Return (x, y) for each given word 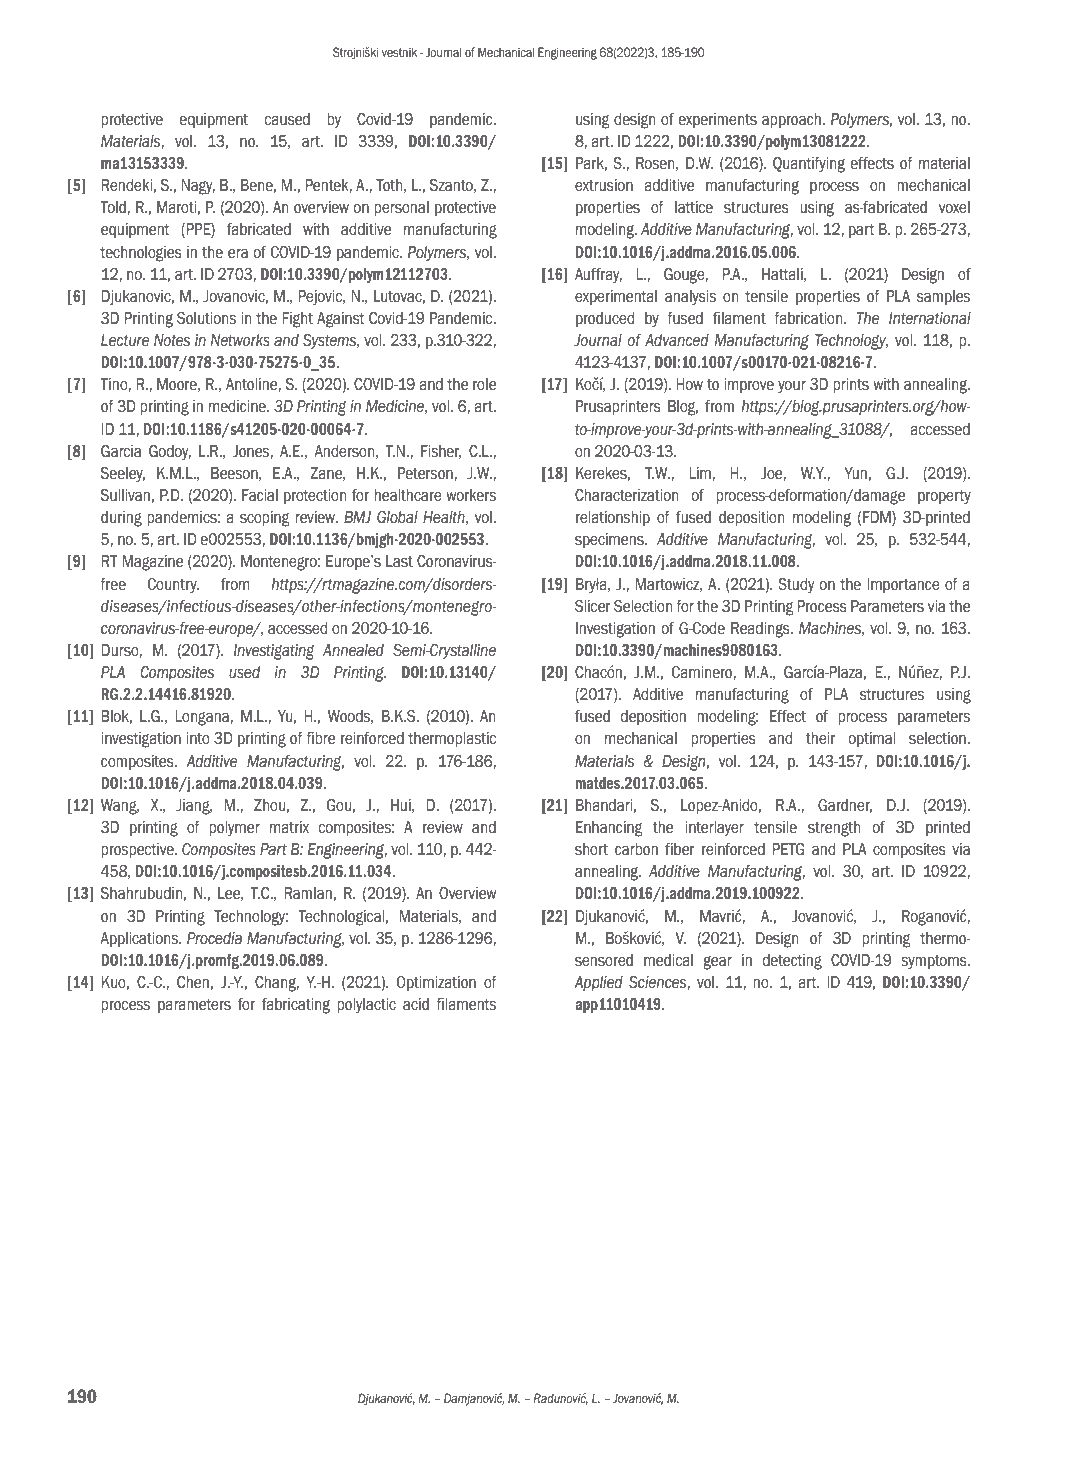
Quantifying (809, 164)
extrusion (604, 185)
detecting (792, 962)
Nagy (198, 187)
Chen (193, 982)
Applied (598, 983)
